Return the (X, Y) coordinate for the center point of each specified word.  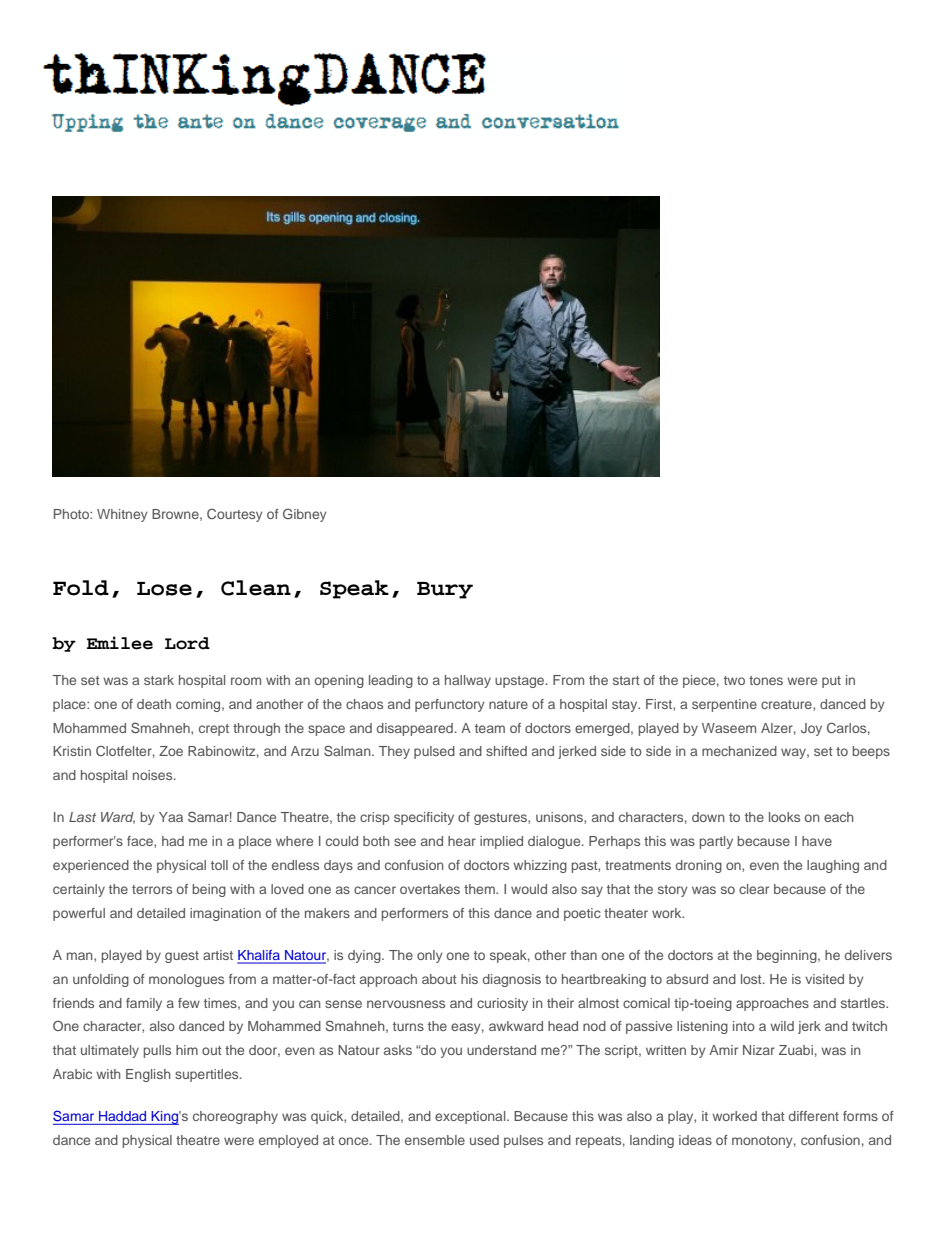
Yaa (171, 817)
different (814, 1116)
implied (501, 842)
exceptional (471, 1117)
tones (766, 680)
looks (784, 817)
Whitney (122, 515)
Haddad (122, 1116)
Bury (445, 590)
